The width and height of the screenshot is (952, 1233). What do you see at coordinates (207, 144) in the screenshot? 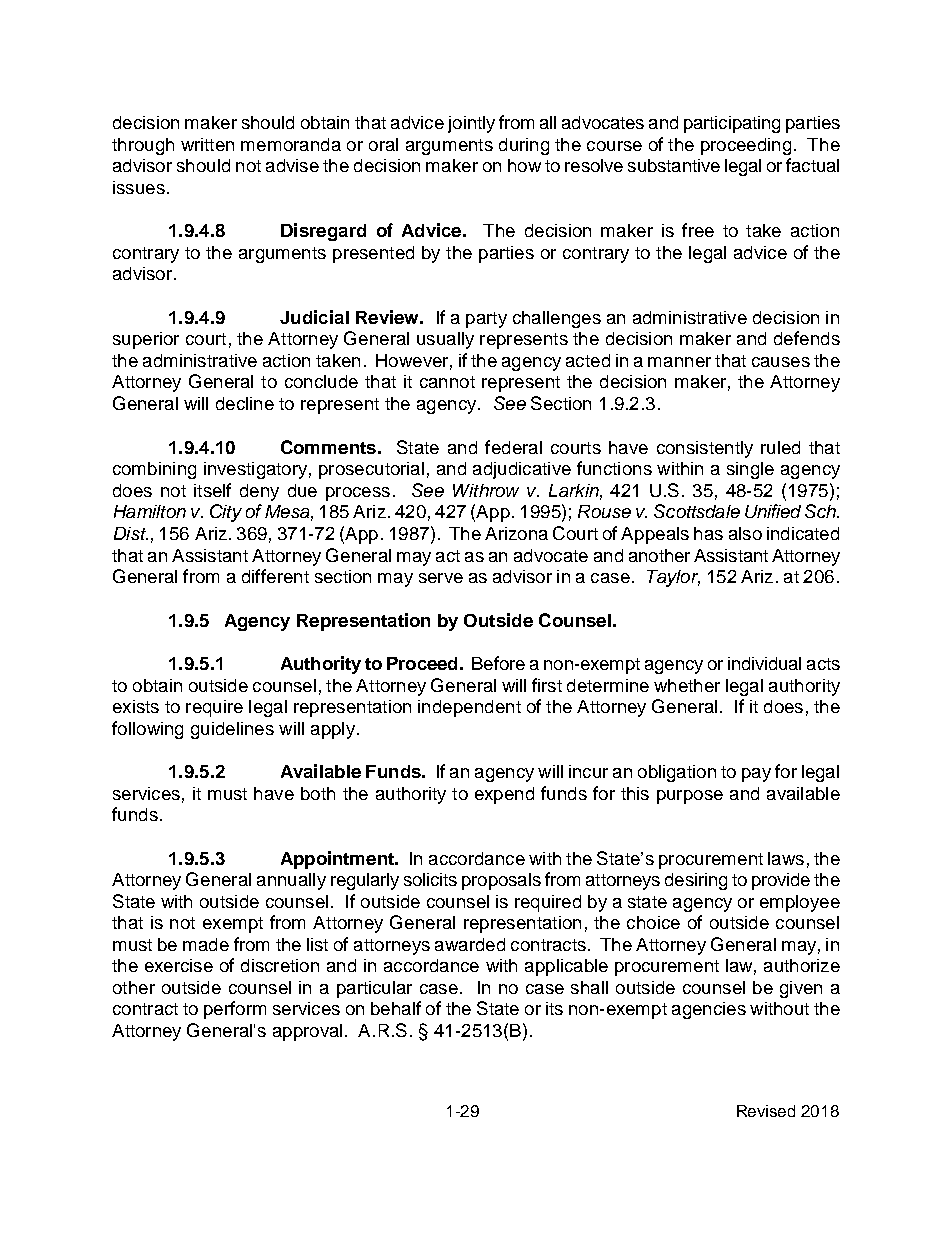
I see `written` at bounding box center [207, 144].
